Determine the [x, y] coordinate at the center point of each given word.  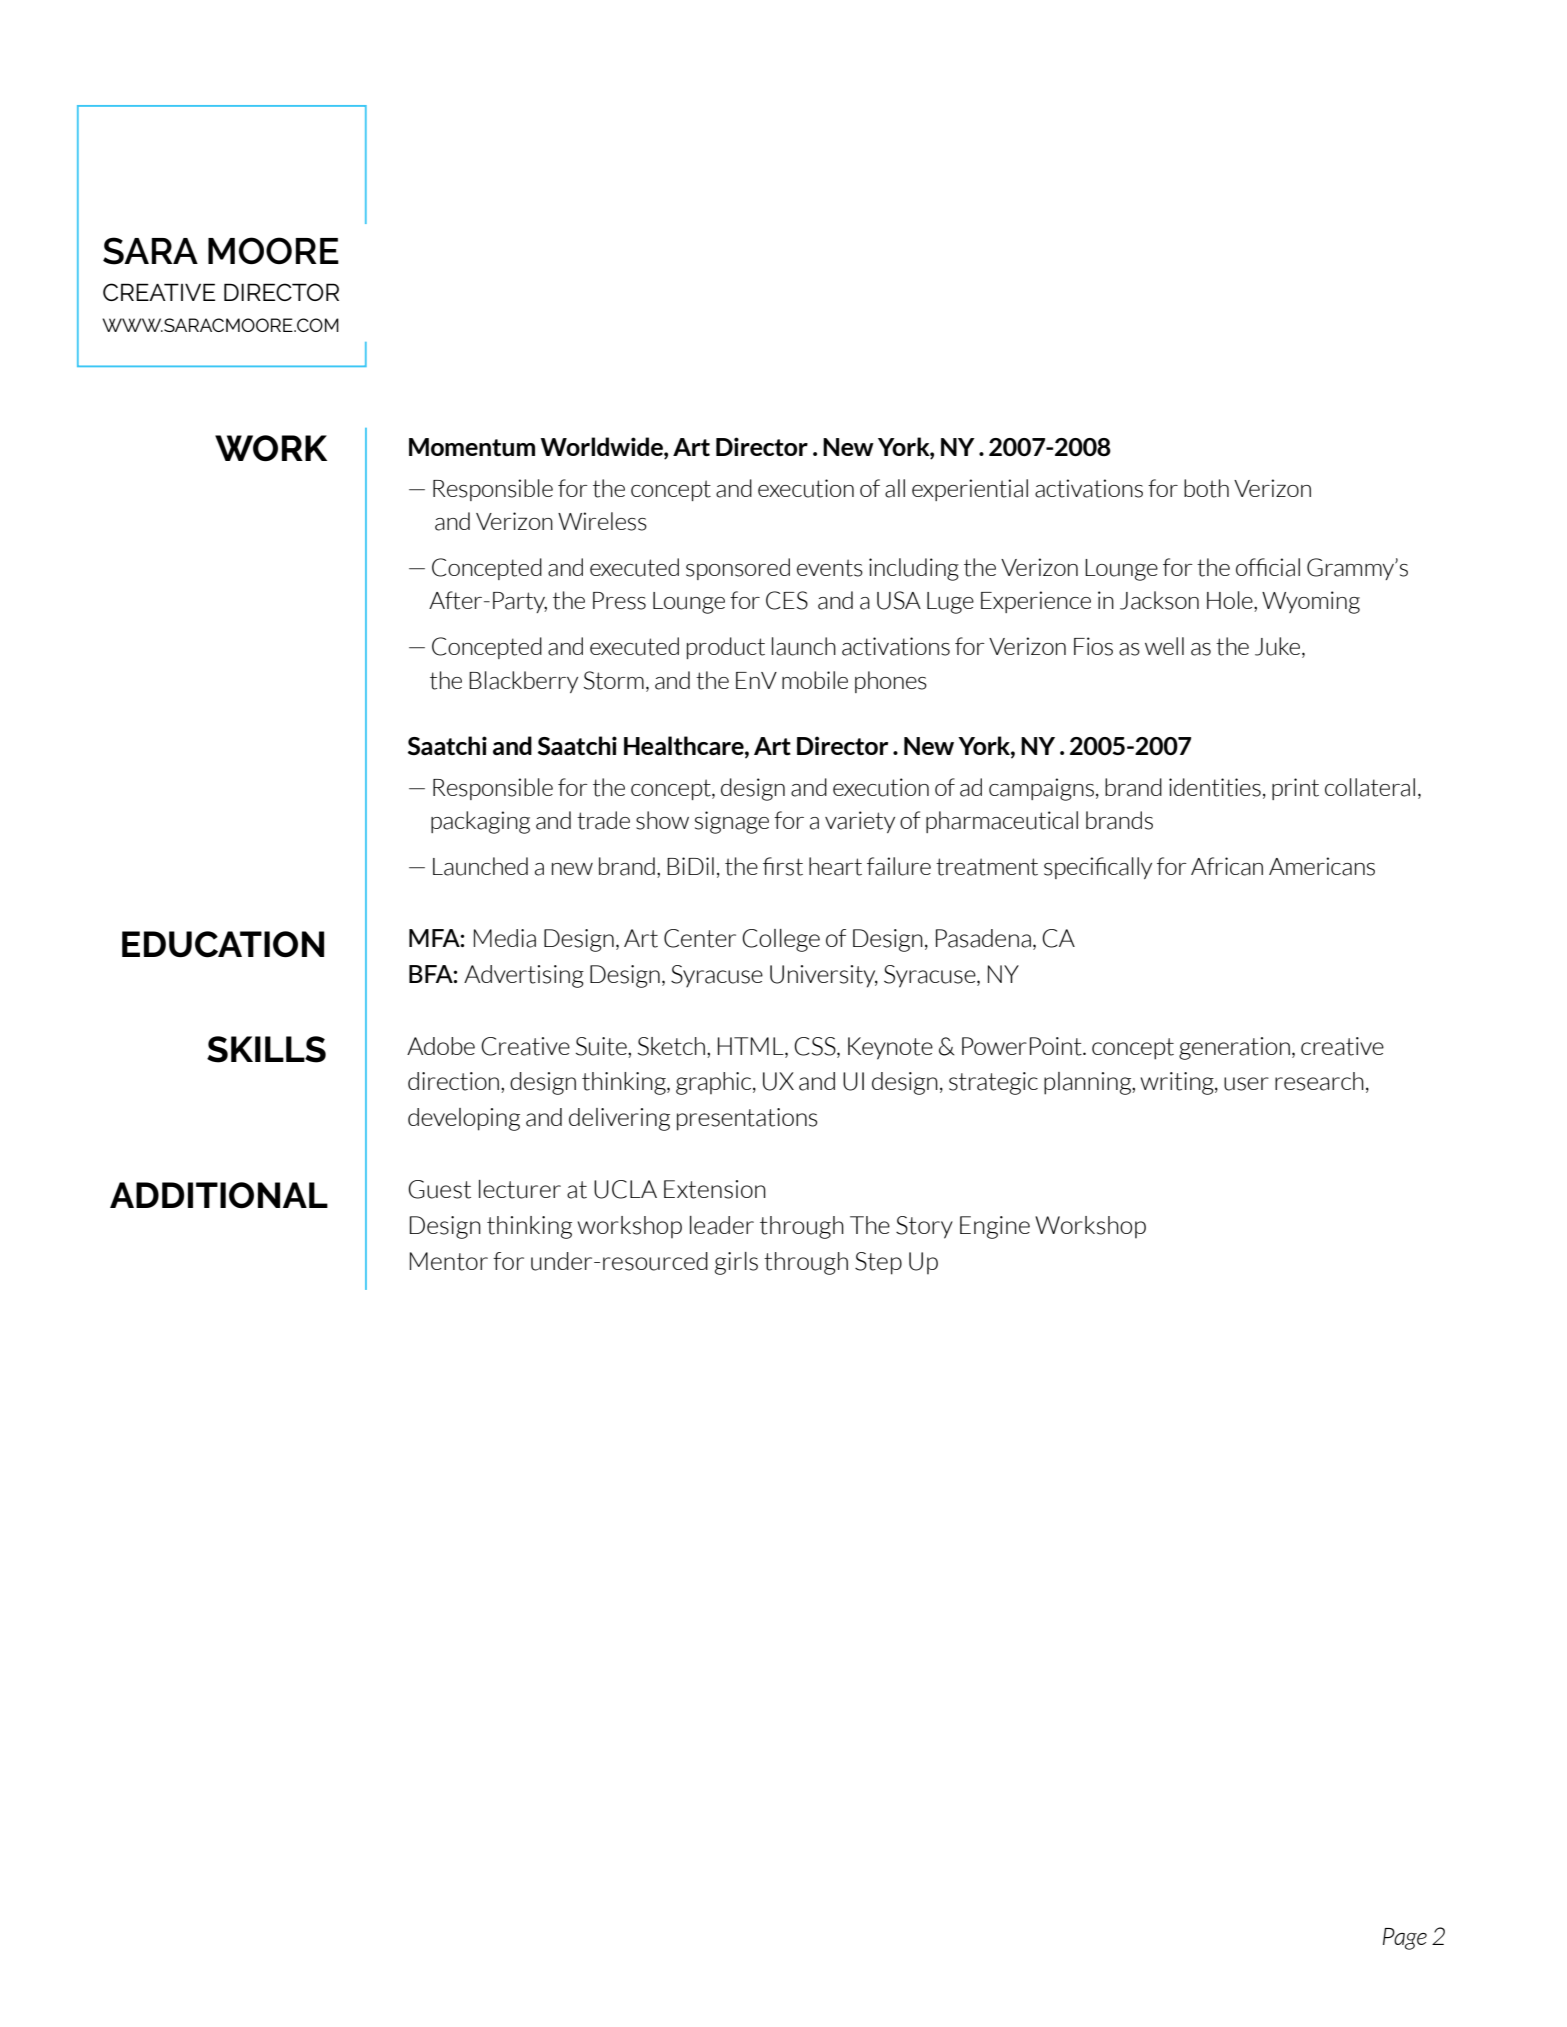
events [830, 568]
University [824, 976]
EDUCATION [223, 944]
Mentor [449, 1261]
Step [878, 1263]
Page [1405, 1939]
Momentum [472, 447]
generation [1234, 1048]
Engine [995, 1227]
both [1206, 488]
